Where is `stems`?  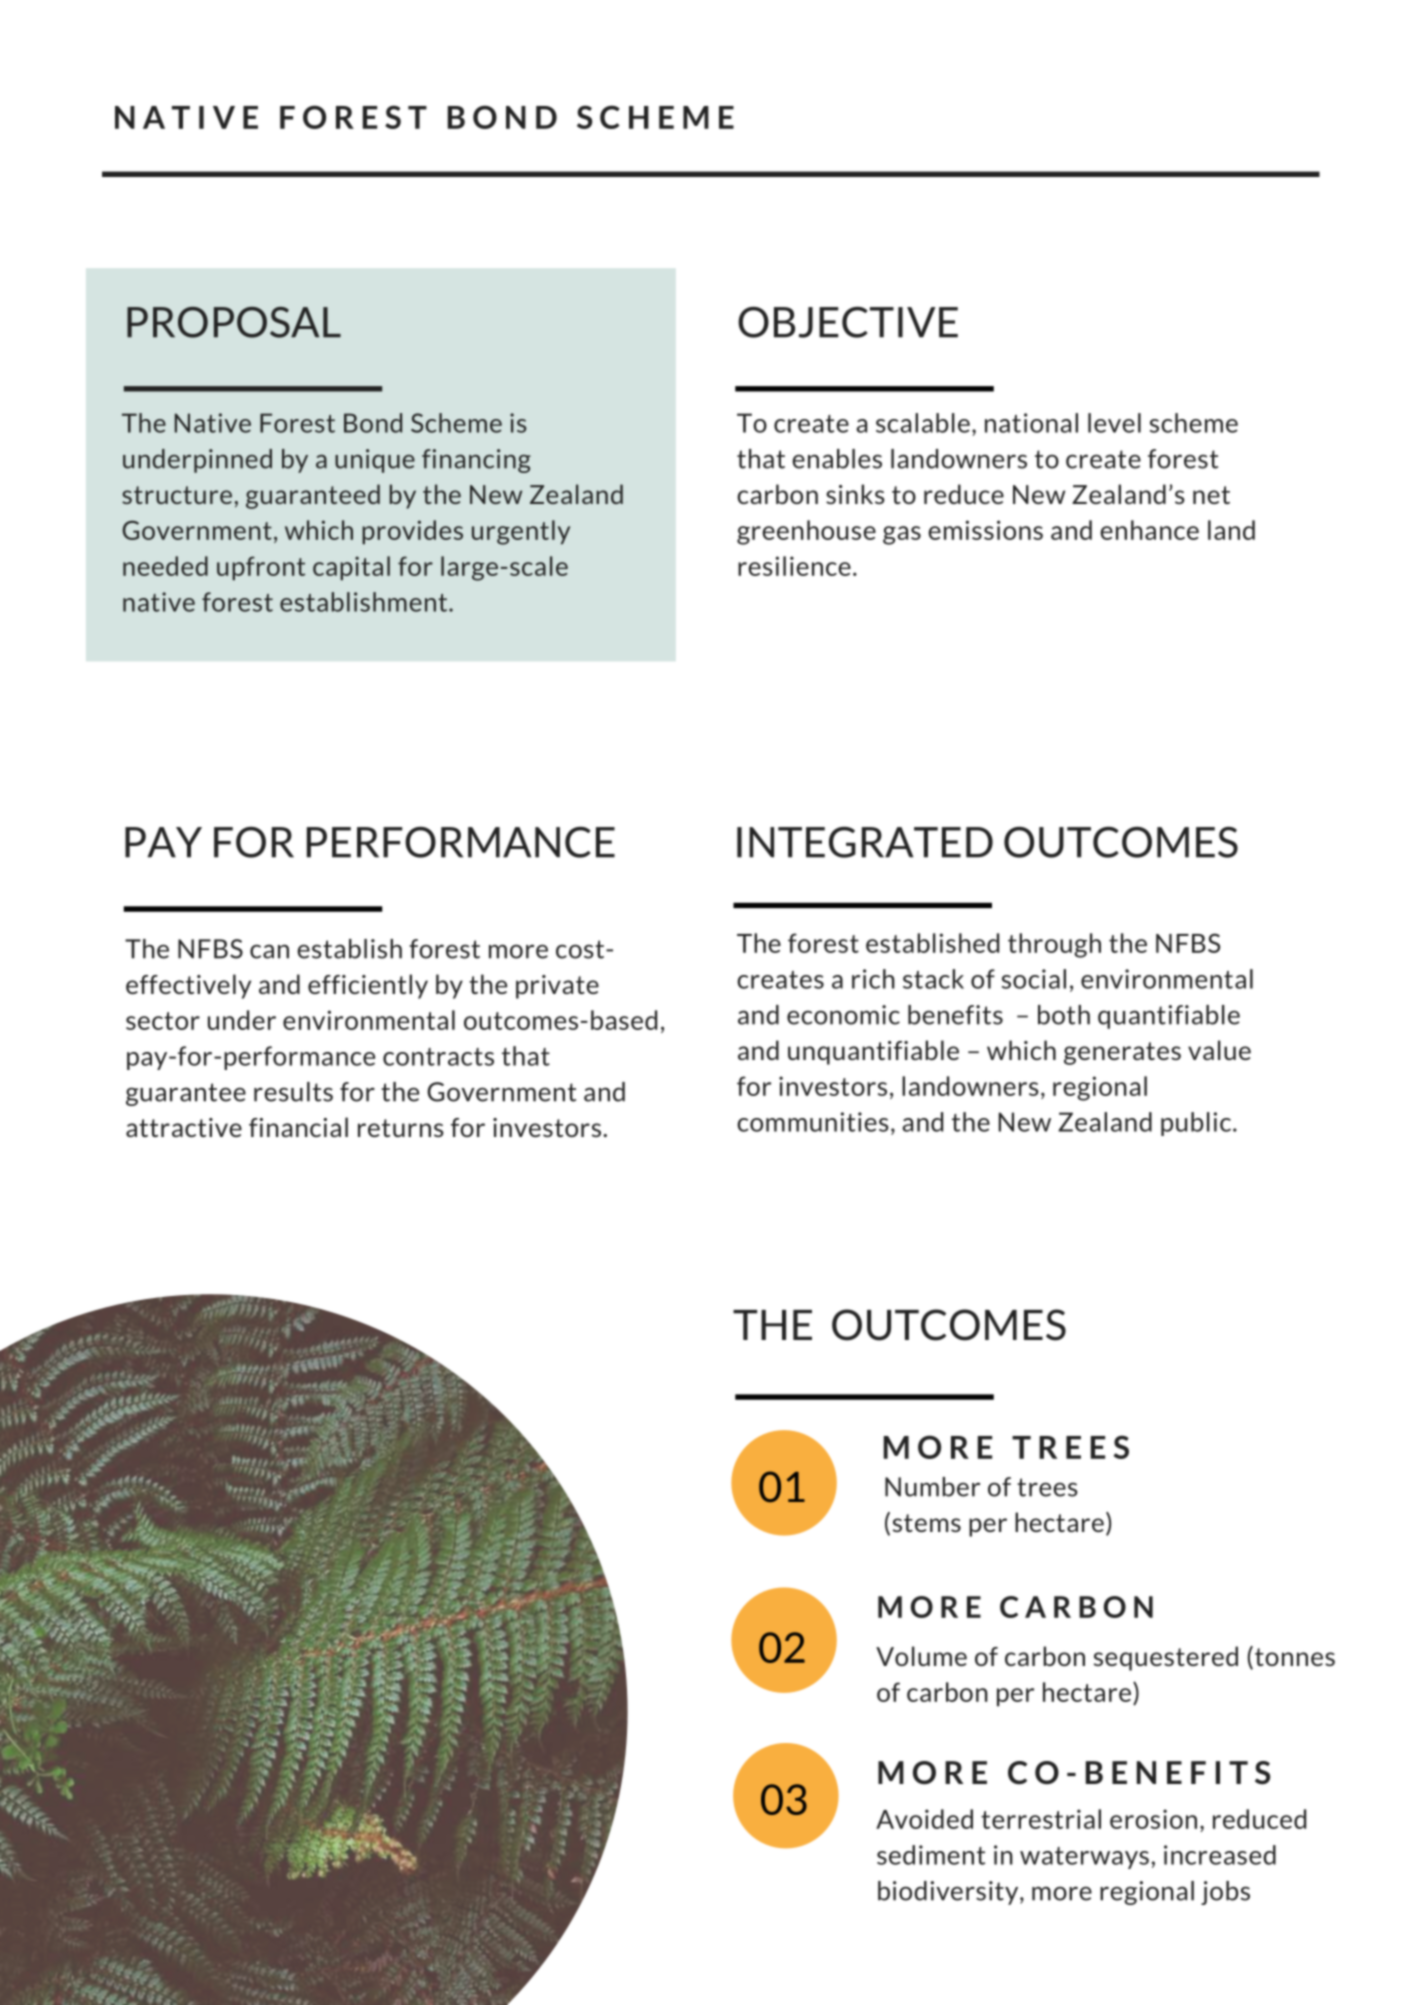 stems is located at coordinates (926, 1523).
